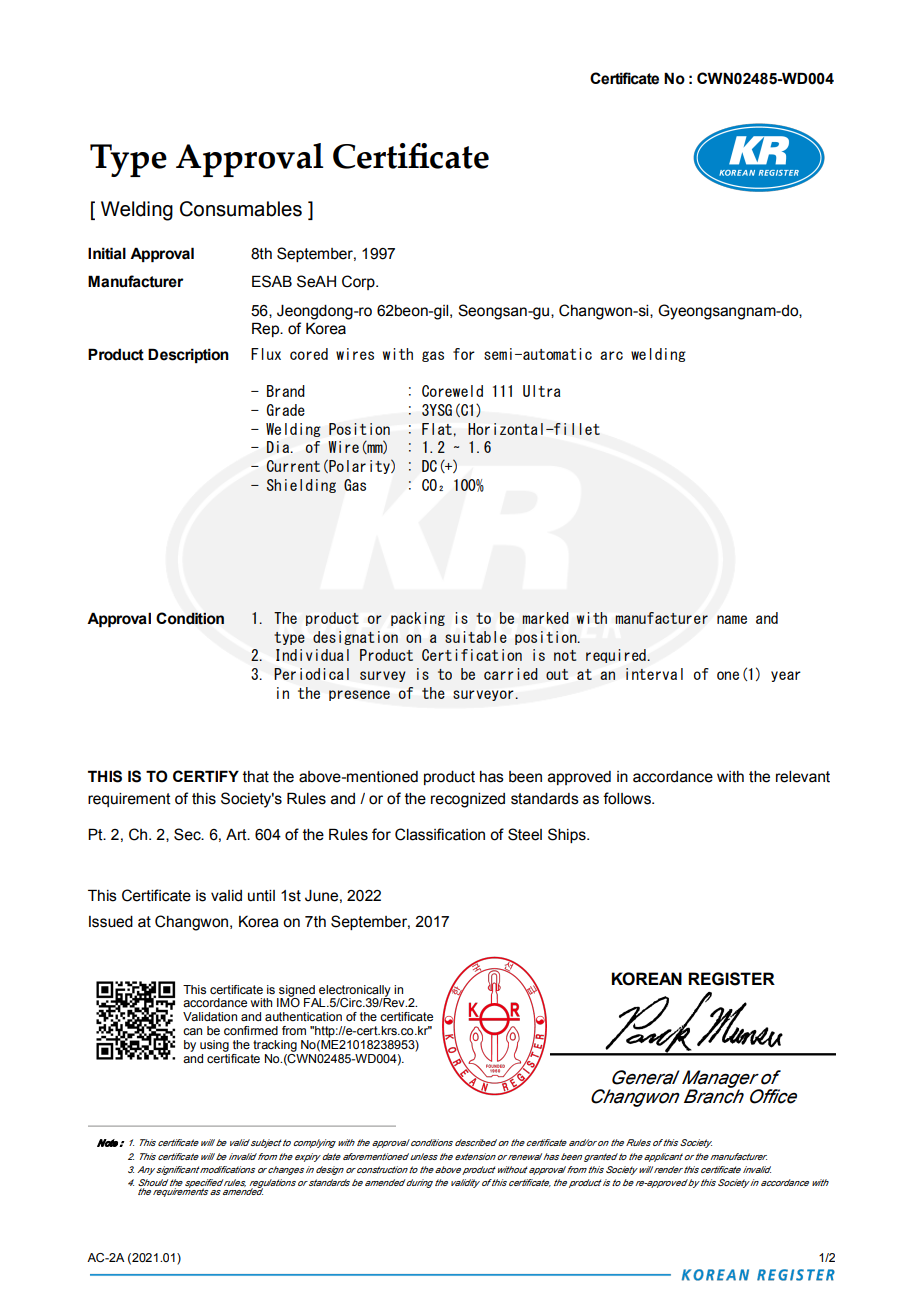  I want to click on arc, so click(611, 355).
